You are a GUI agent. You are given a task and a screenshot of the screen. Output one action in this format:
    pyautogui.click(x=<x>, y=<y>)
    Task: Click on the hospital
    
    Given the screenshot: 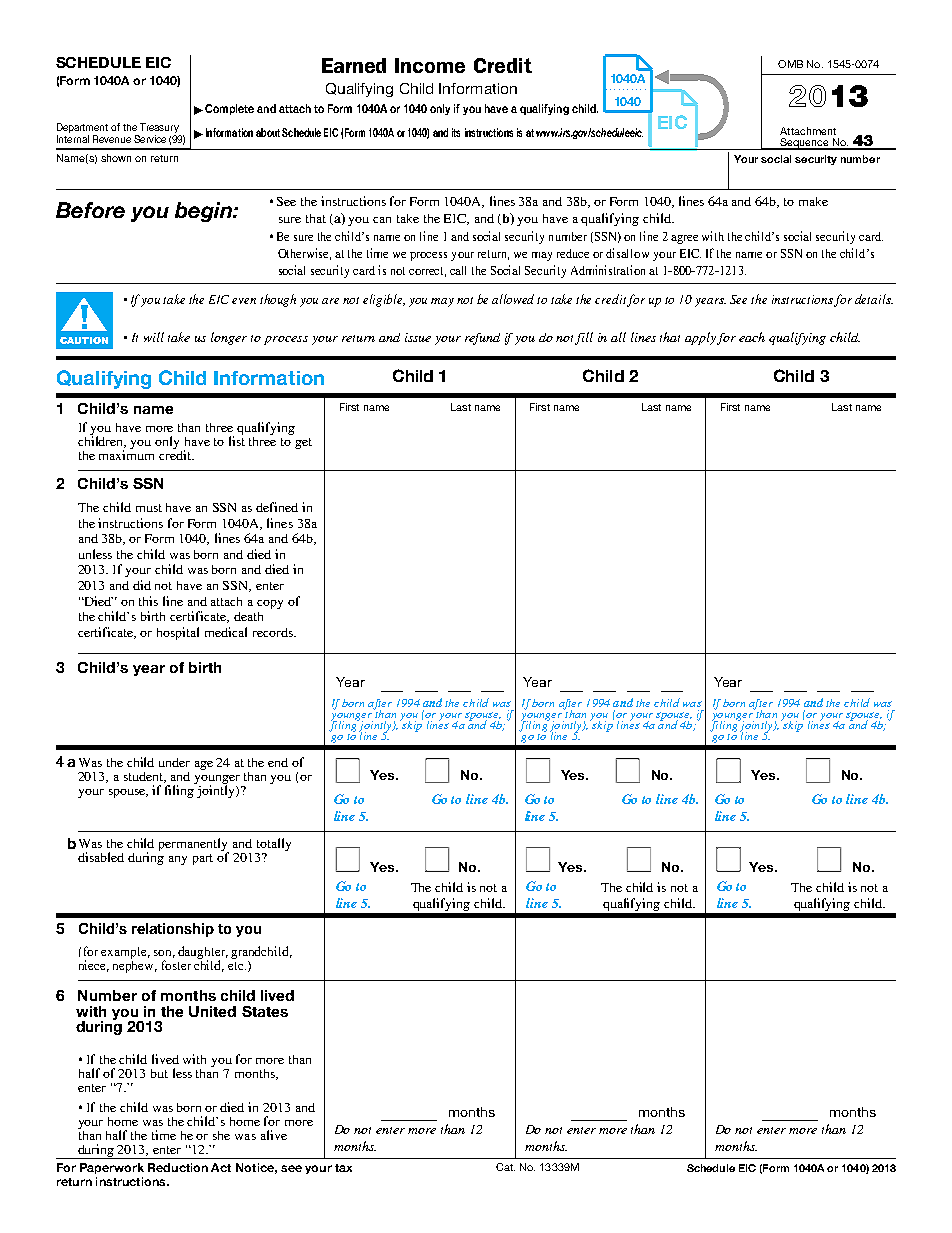 What is the action you would take?
    pyautogui.click(x=178, y=633)
